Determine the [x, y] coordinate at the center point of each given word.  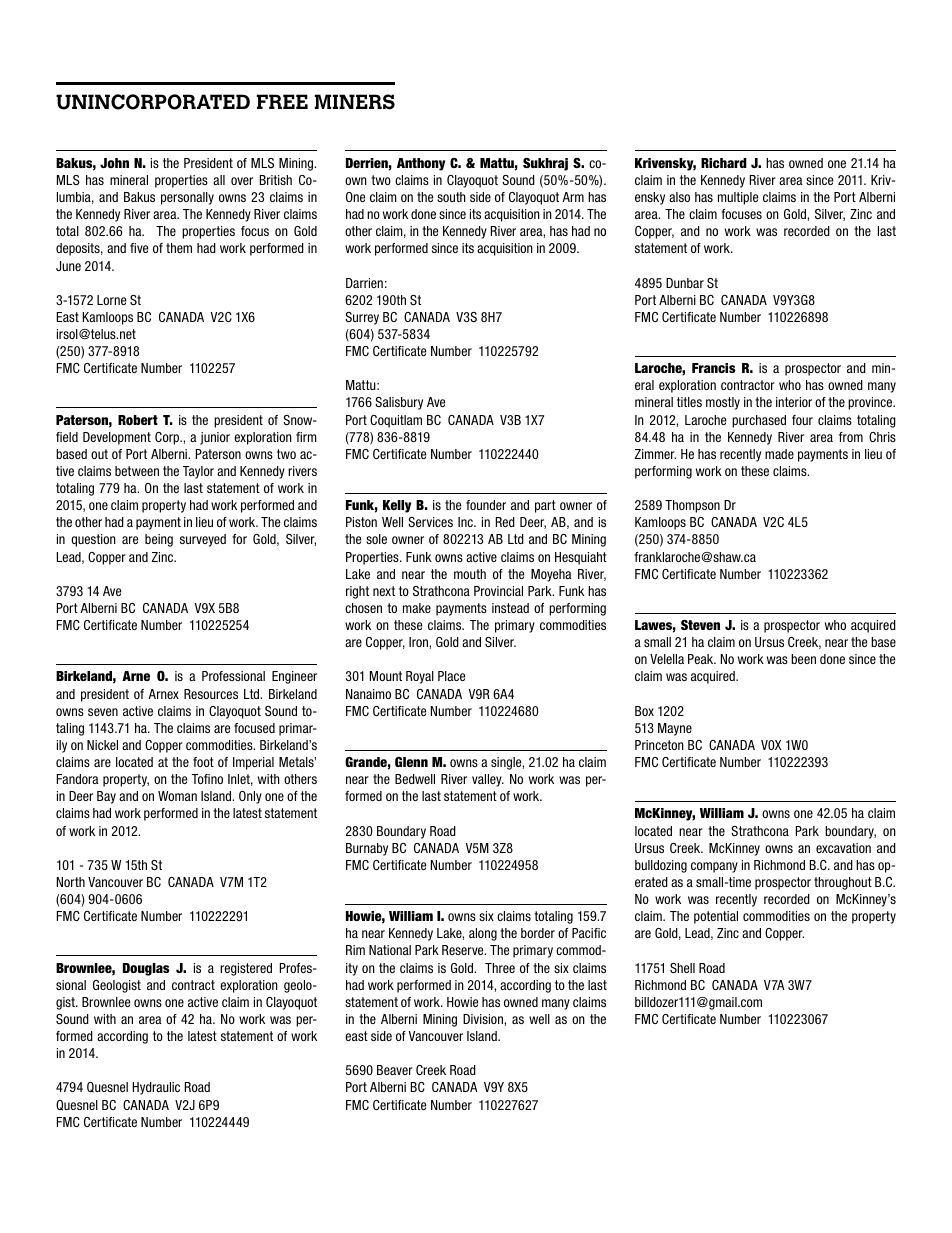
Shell [682, 968]
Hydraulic [156, 1088]
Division [484, 1019]
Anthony [421, 164]
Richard [724, 163]
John [114, 163]
